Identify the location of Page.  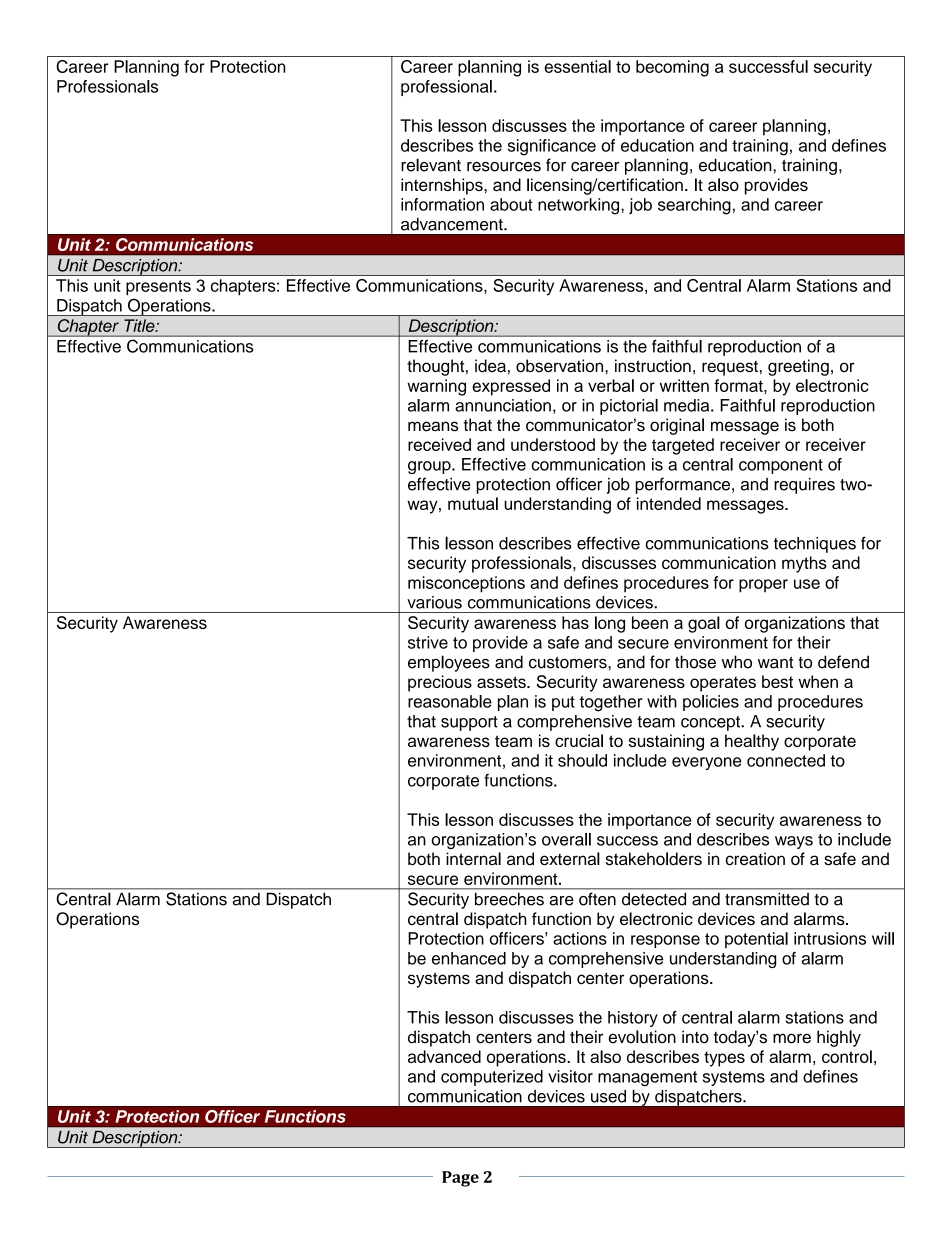
(460, 1179).
